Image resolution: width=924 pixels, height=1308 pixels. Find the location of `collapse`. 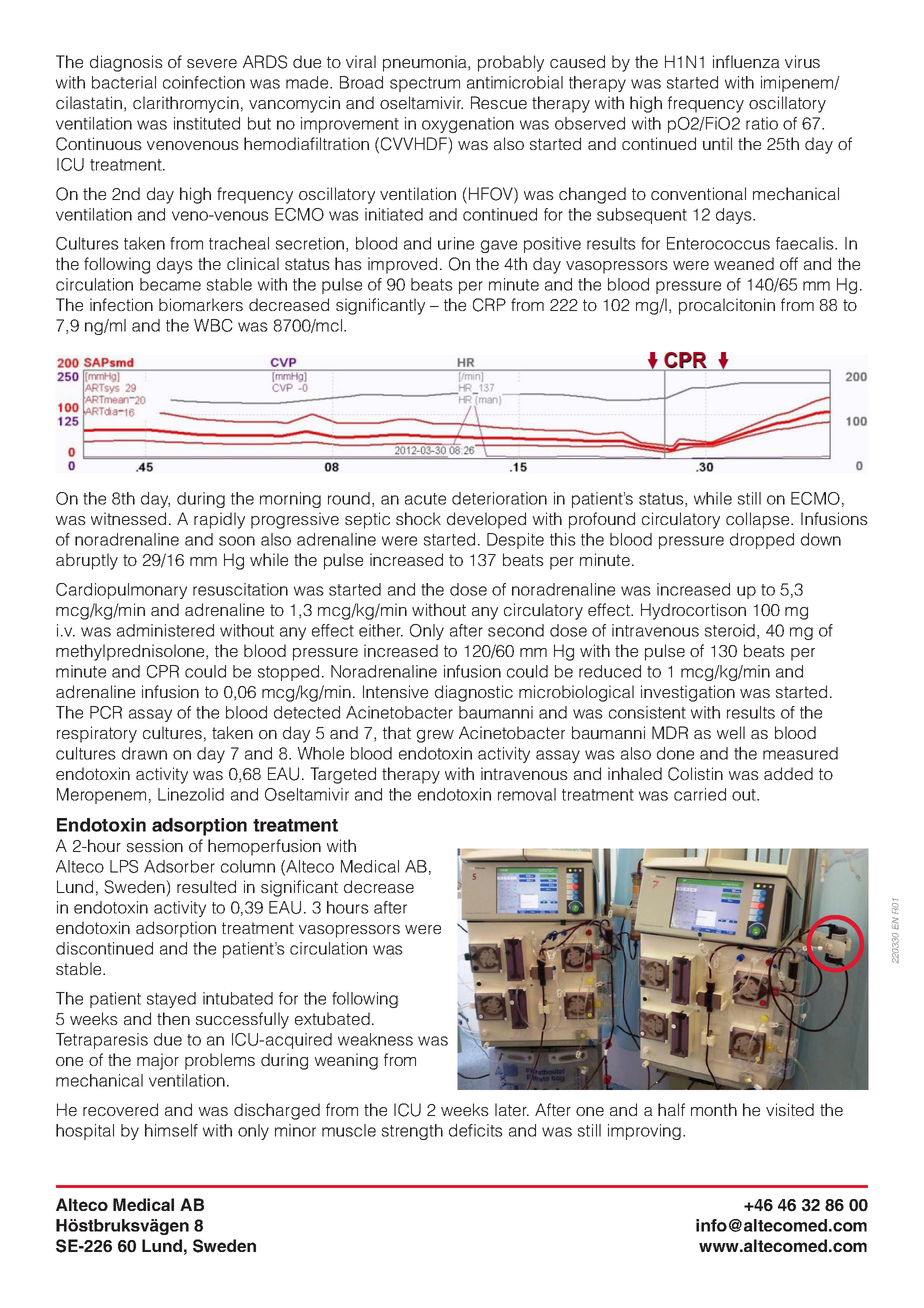

collapse is located at coordinates (759, 520).
